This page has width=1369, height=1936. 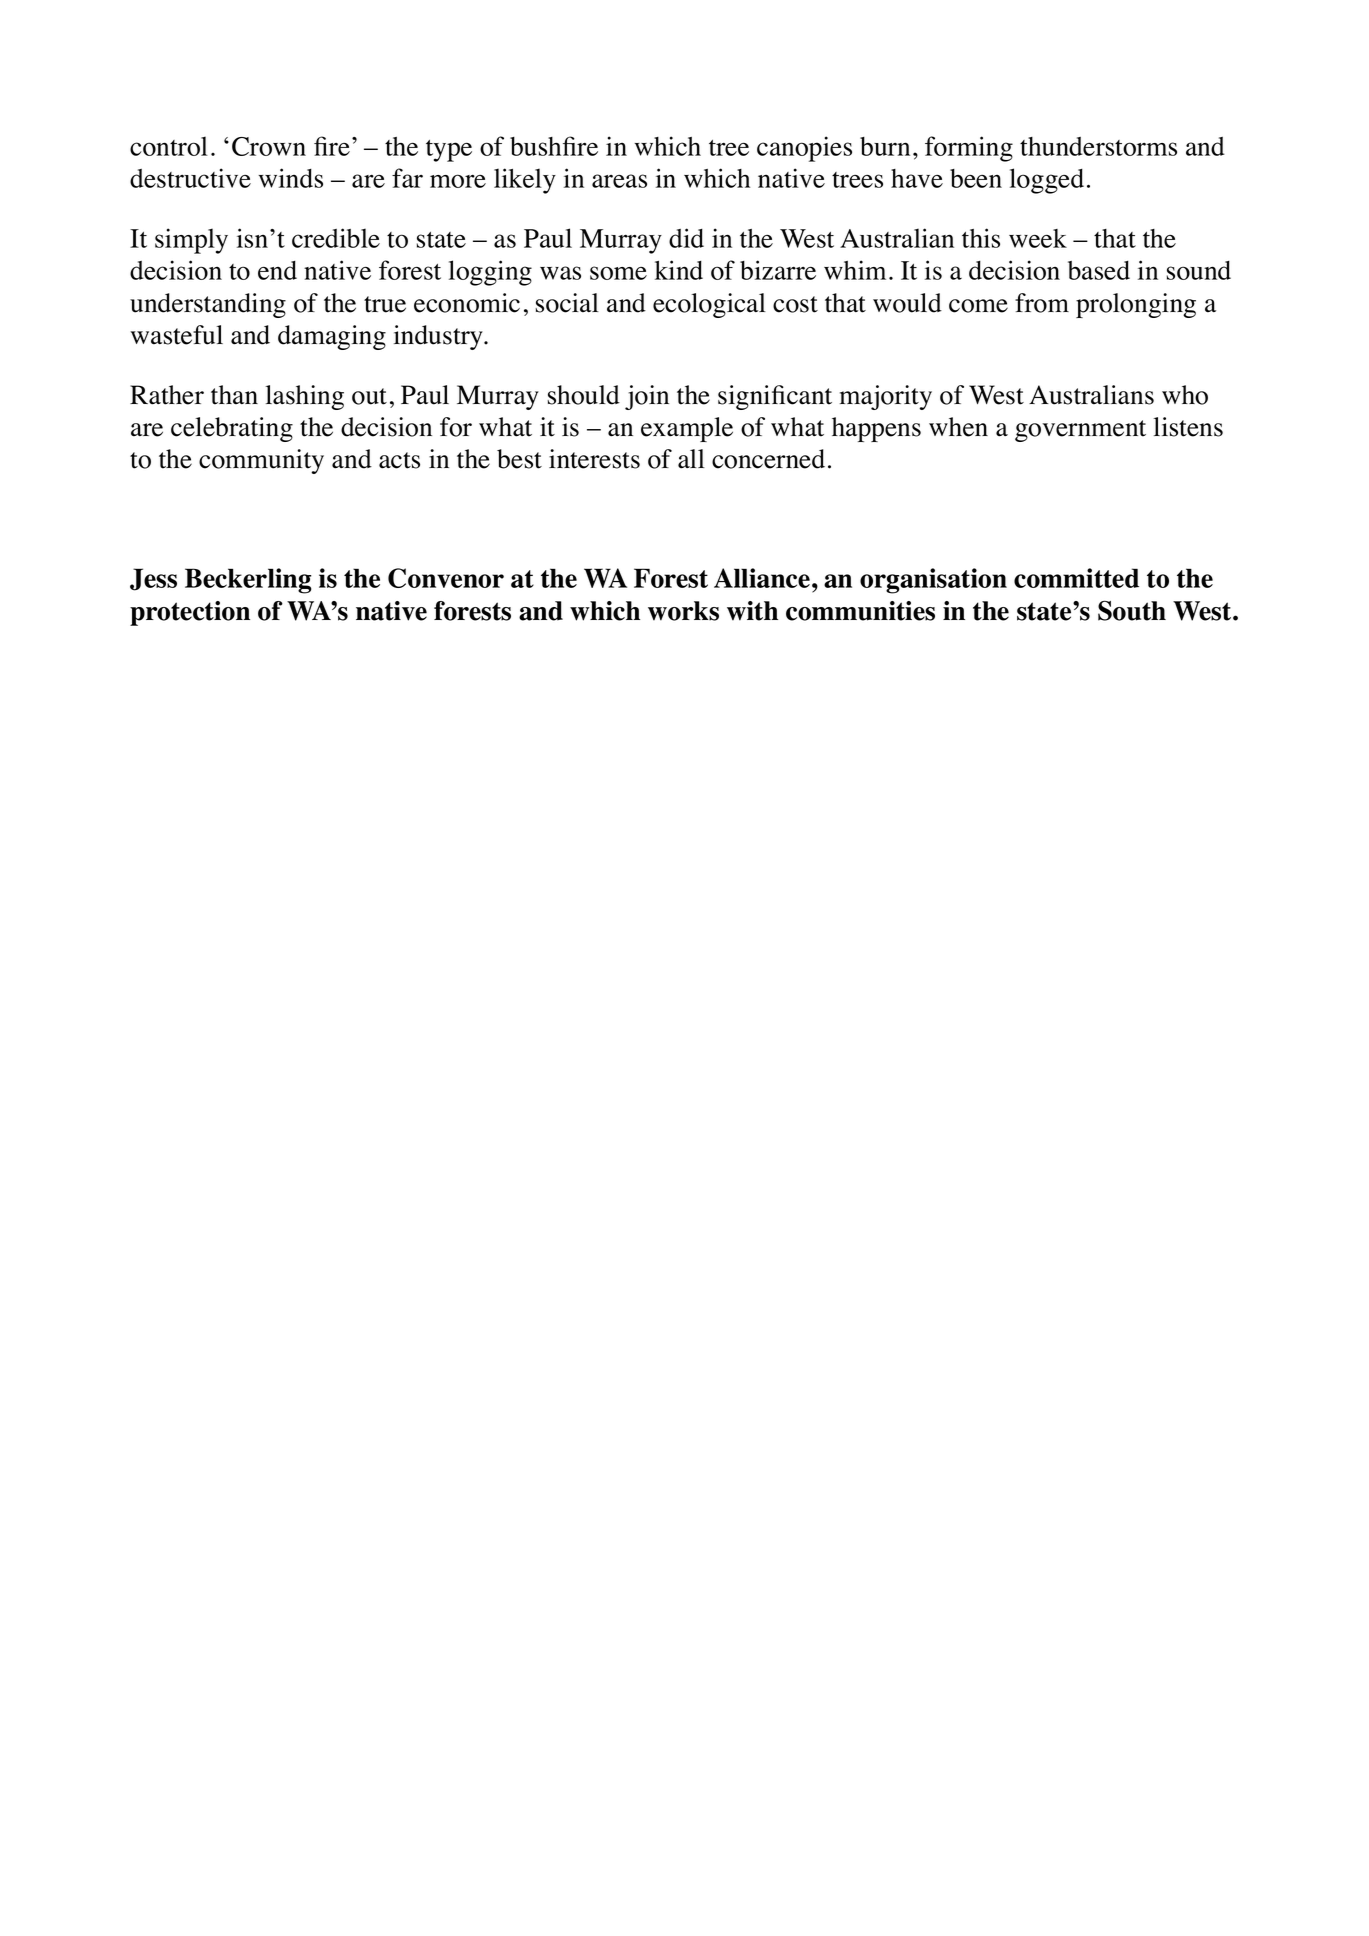 What do you see at coordinates (647, 397) in the page?
I see `join` at bounding box center [647, 397].
